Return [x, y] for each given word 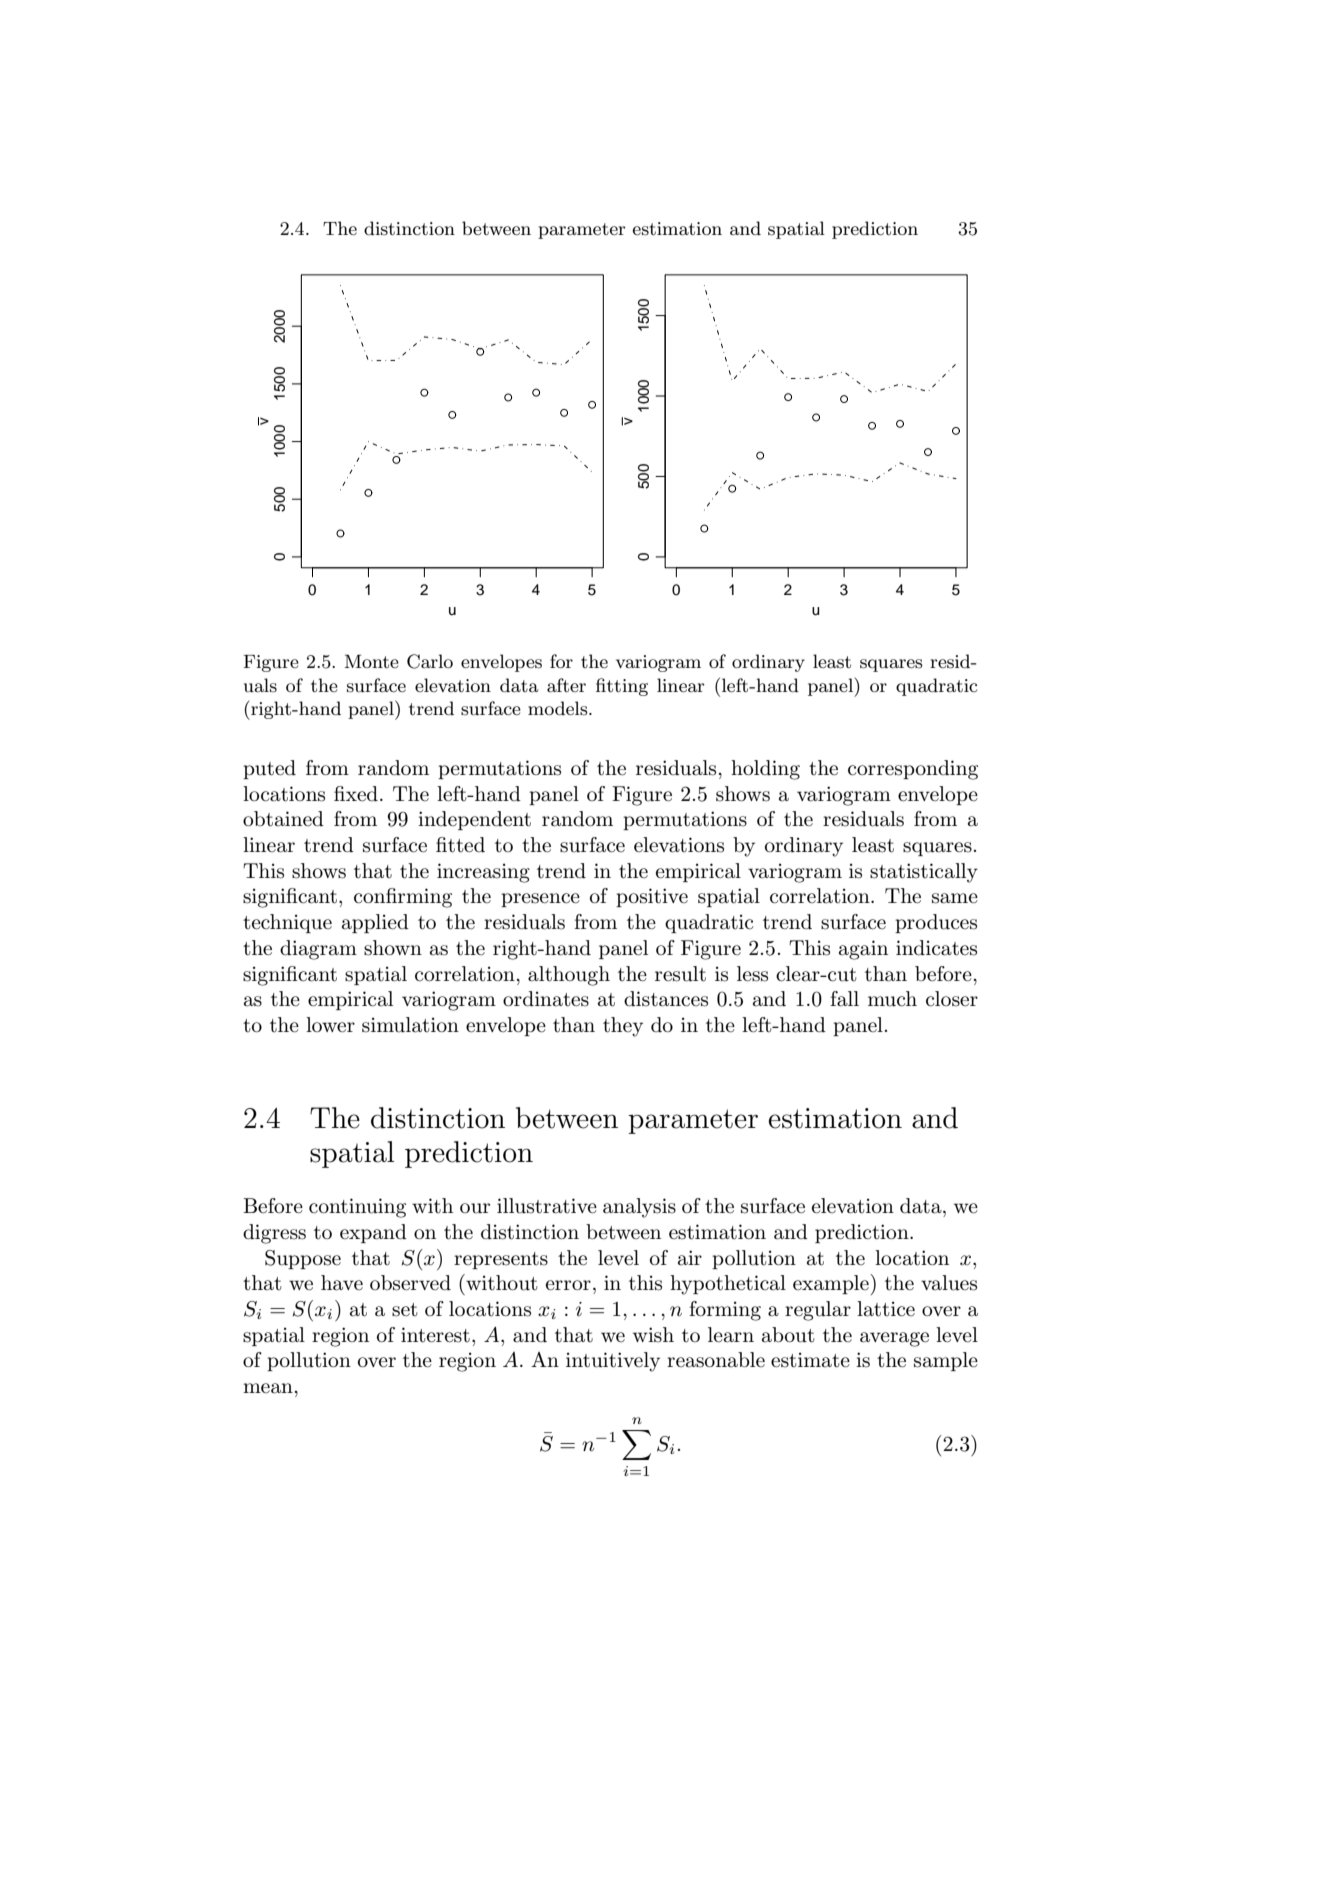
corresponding [913, 770]
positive [652, 897]
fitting [622, 687]
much [892, 999]
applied [375, 923]
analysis [639, 1208]
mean [268, 1388]
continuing [357, 1208]
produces [936, 923]
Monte [372, 661]
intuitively [613, 1362]
